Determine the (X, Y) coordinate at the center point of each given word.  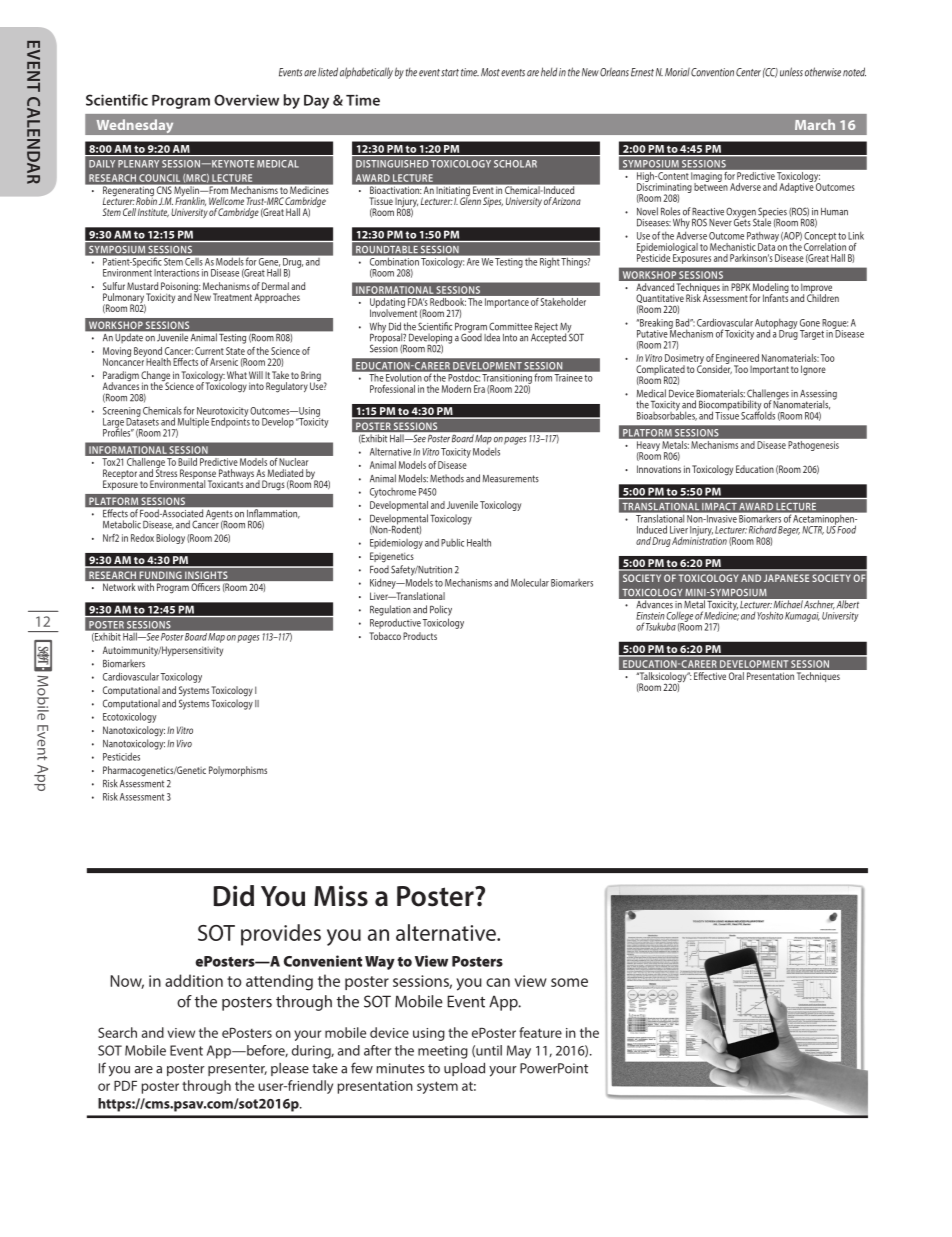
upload (464, 1069)
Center (748, 72)
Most (490, 72)
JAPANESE (786, 578)
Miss (341, 896)
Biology (170, 539)
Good (471, 336)
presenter (237, 1070)
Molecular (530, 582)
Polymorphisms (238, 771)
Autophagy (776, 325)
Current (209, 351)
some (569, 982)
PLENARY (138, 164)
